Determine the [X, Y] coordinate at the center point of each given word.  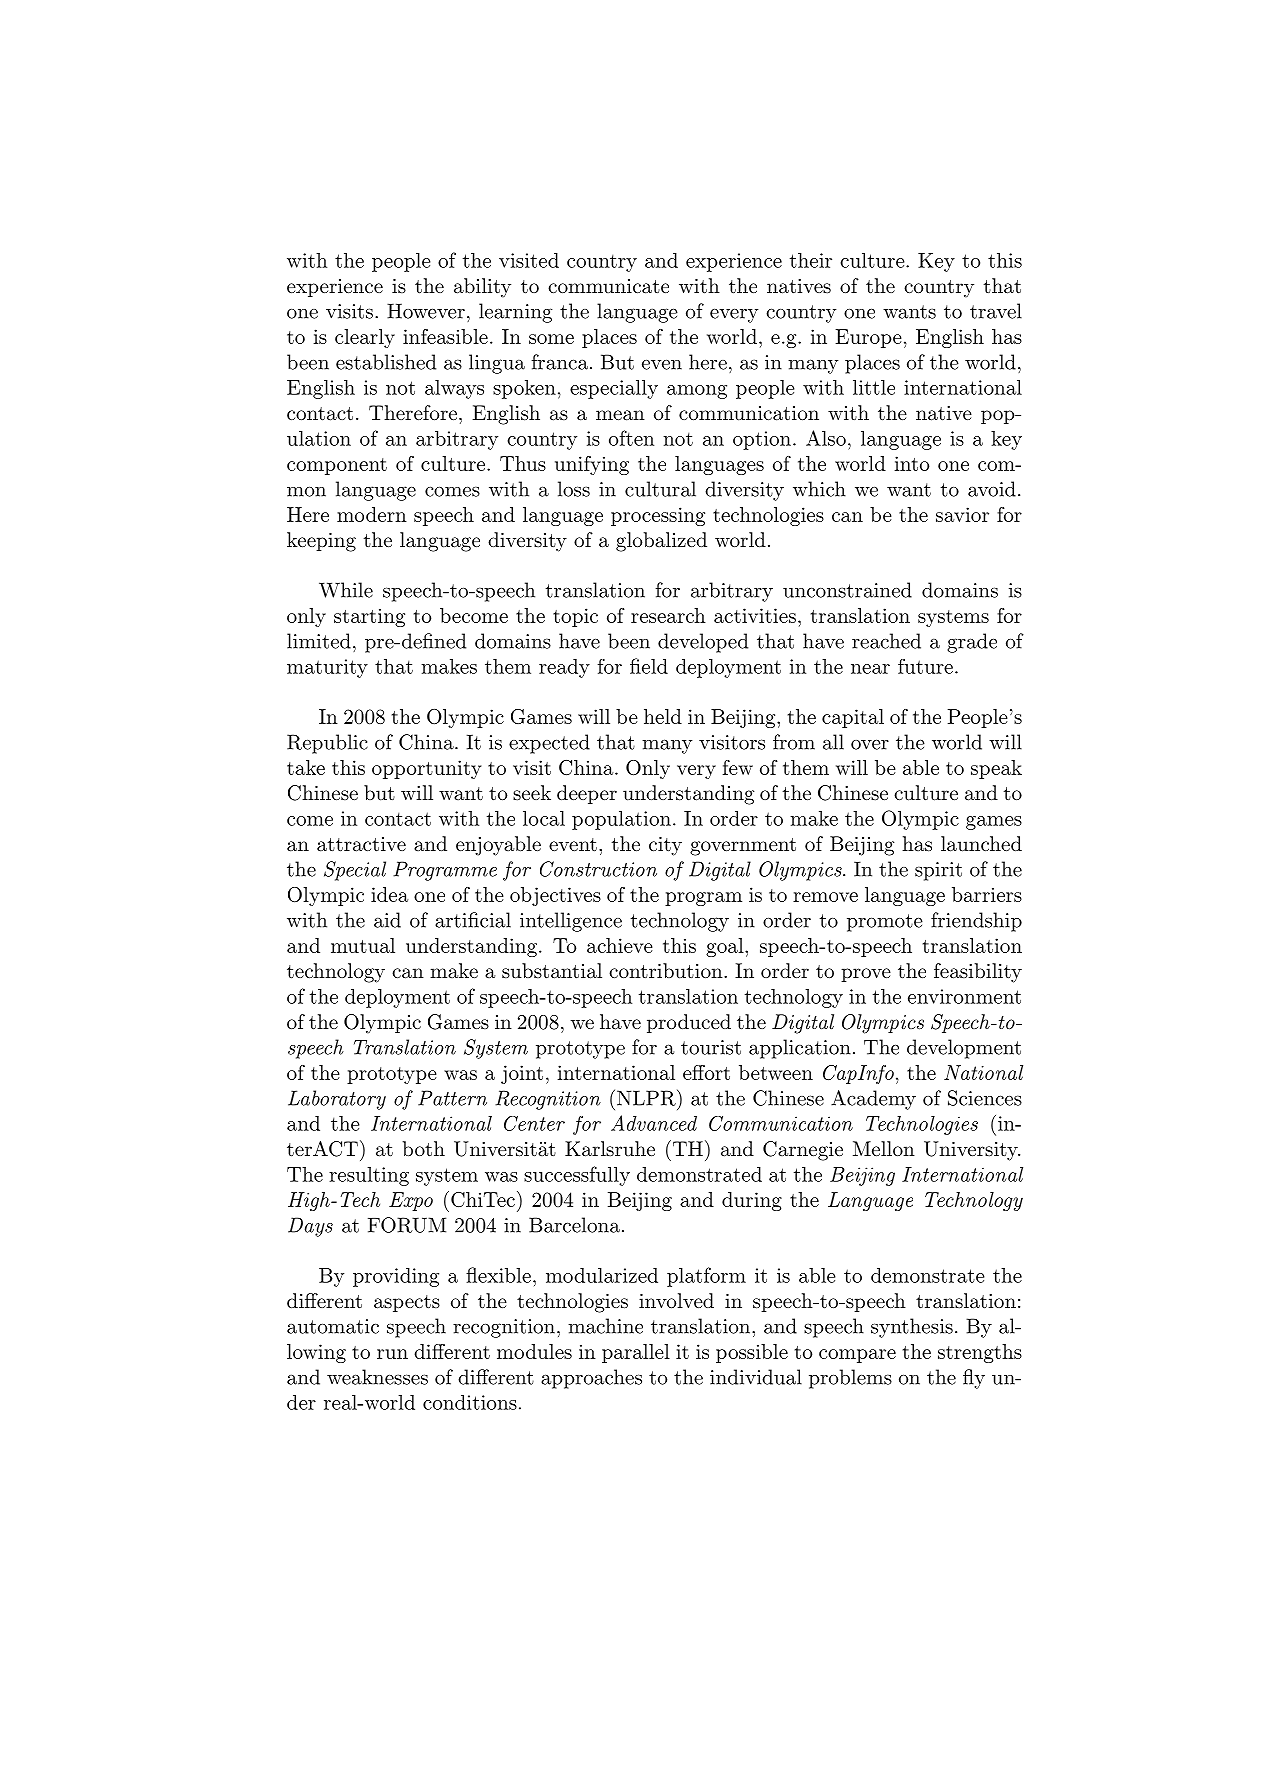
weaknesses [377, 1377]
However [426, 311]
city [665, 846]
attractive [361, 844]
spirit [938, 871]
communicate [608, 286]
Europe [868, 338]
